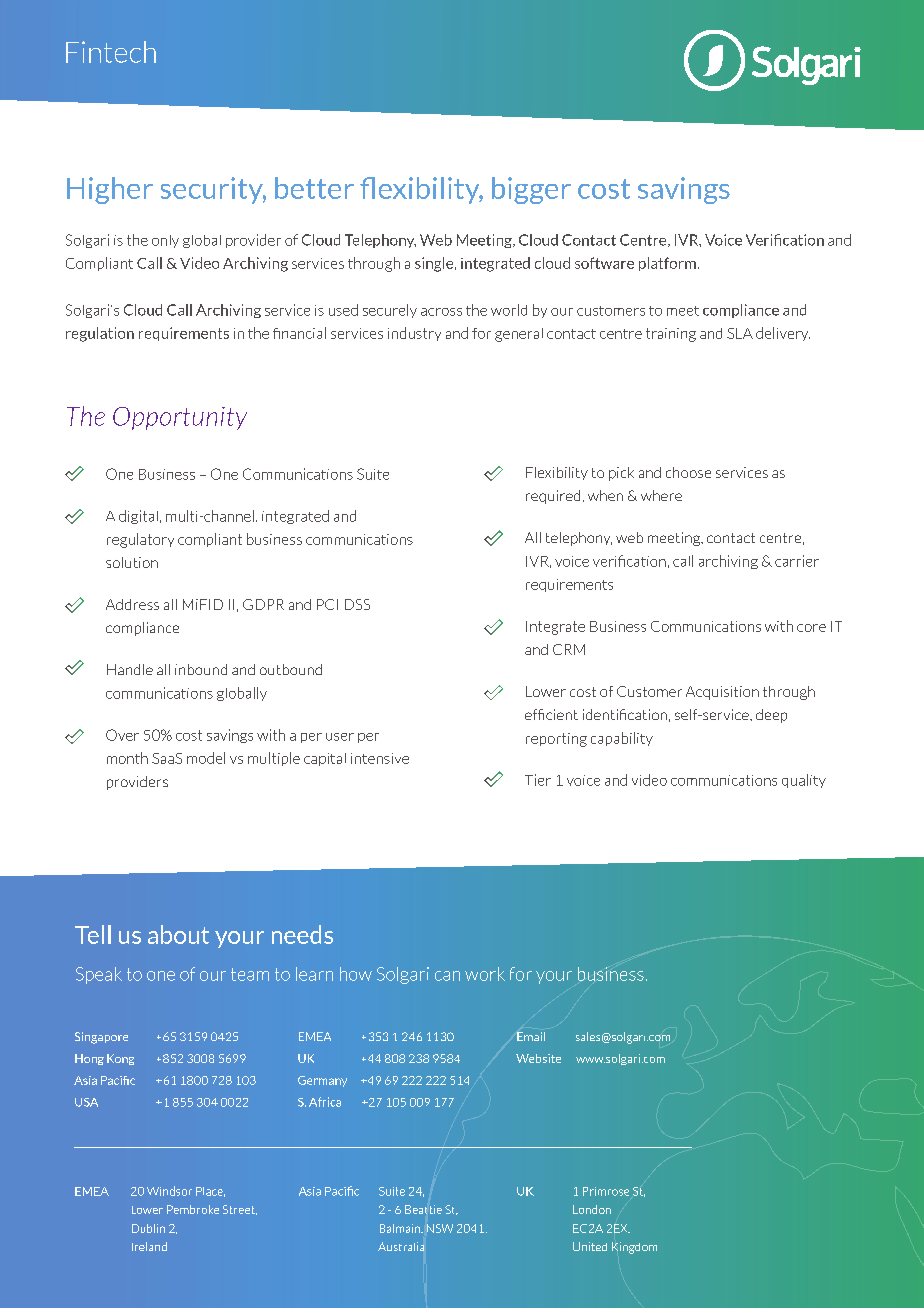 This page has width=924, height=1308. Describe the element at coordinates (538, 780) in the page. I see `Tier` at that location.
